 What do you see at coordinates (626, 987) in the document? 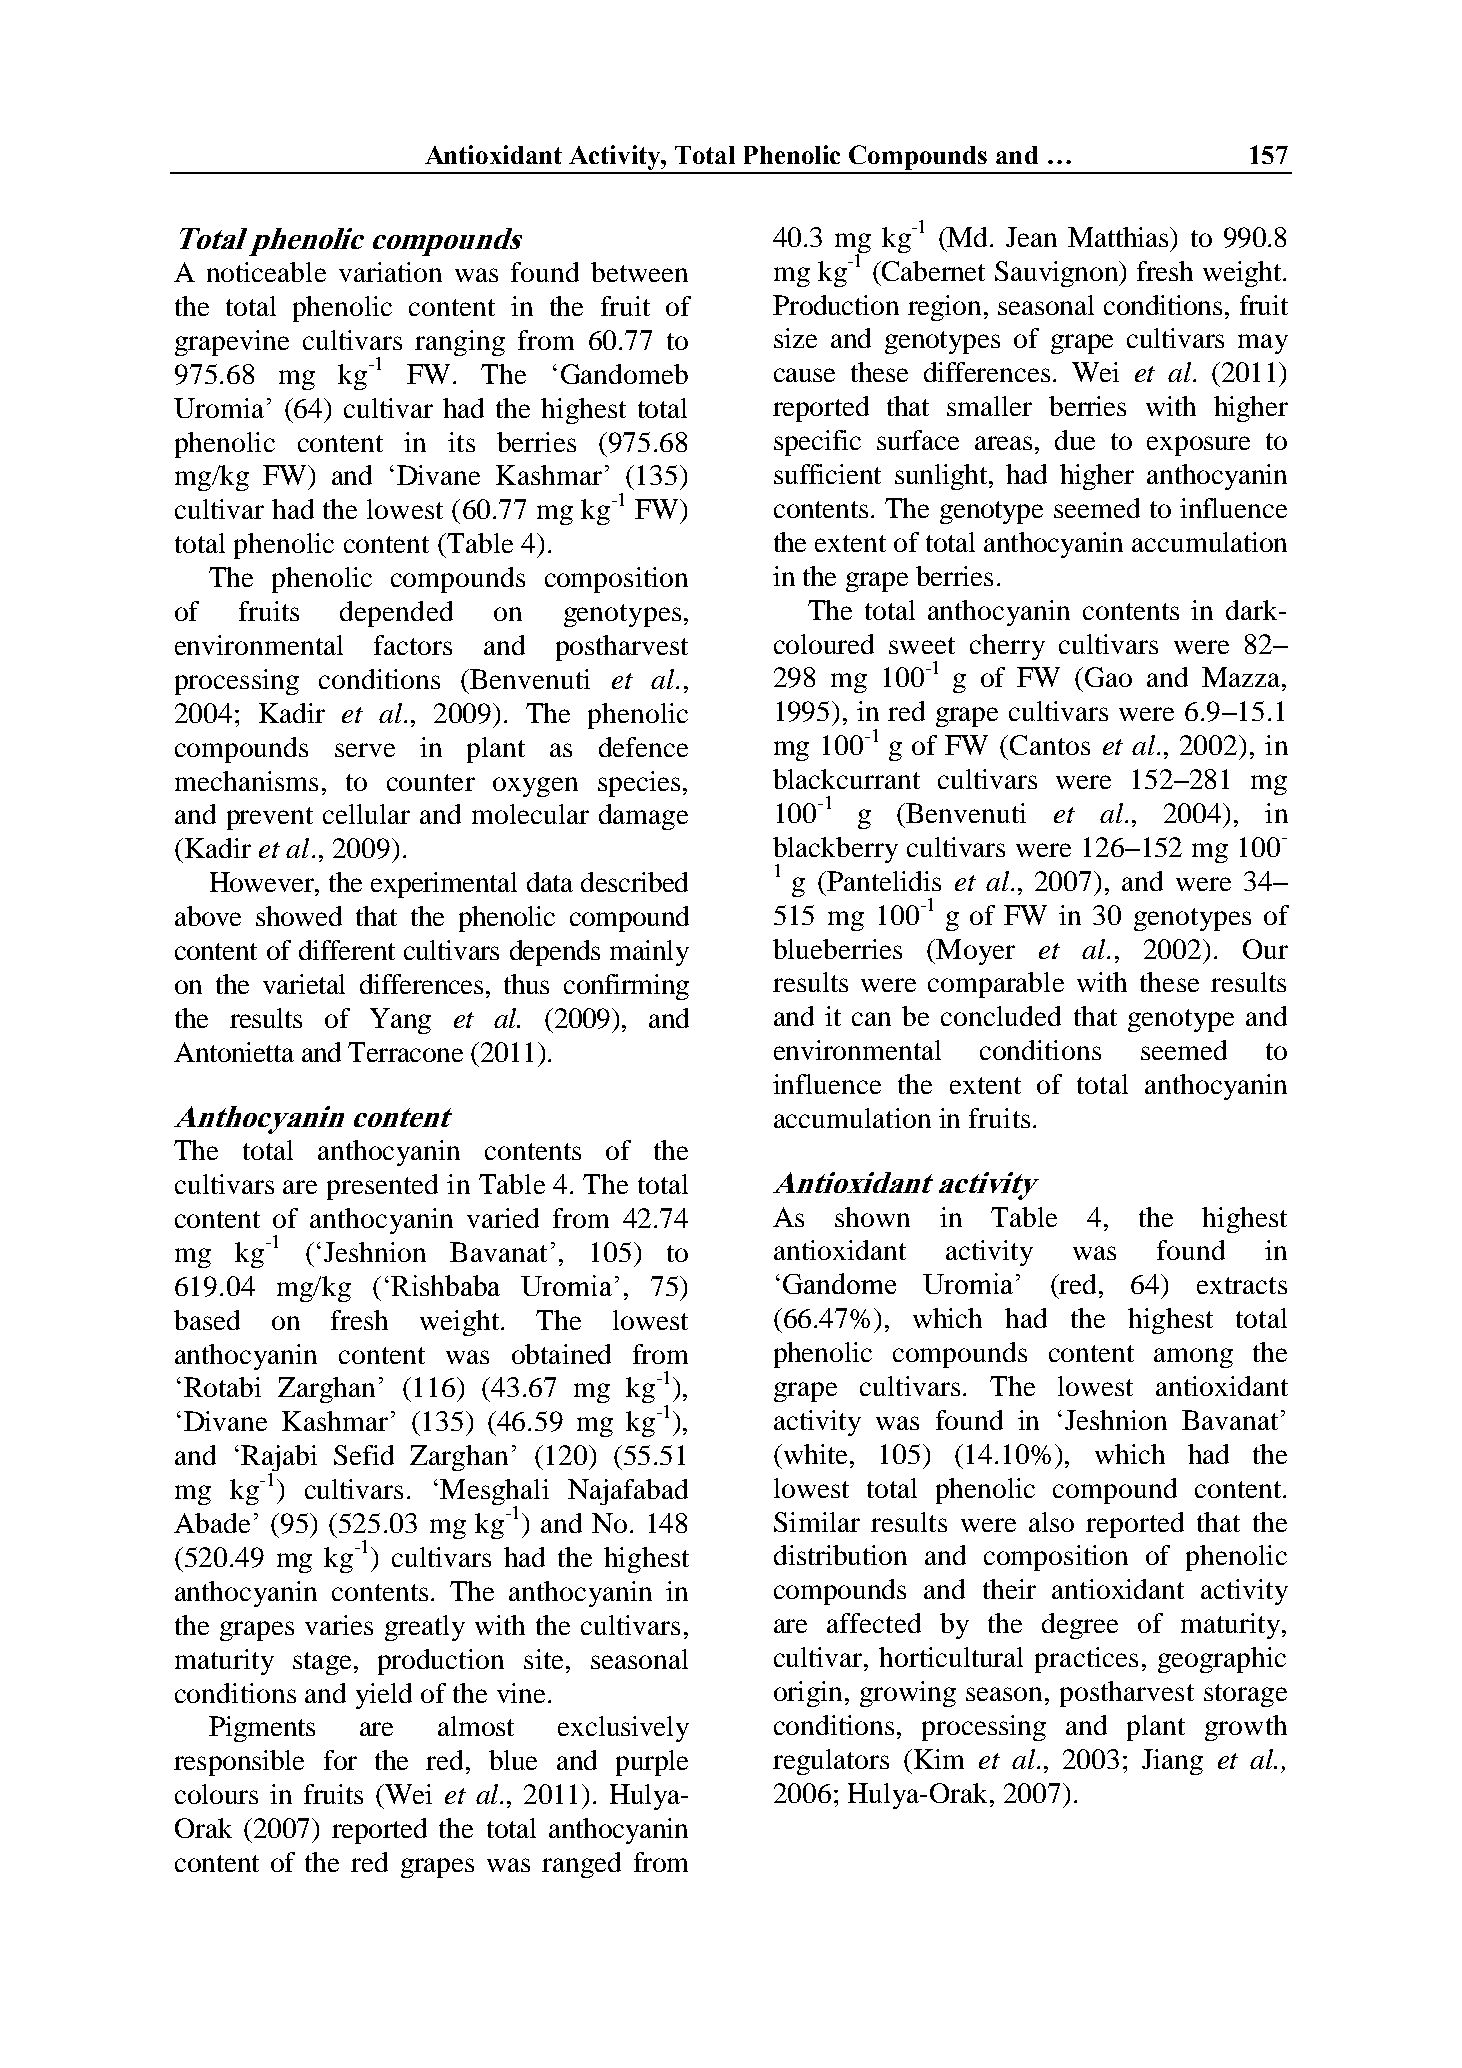
I see `confirming` at bounding box center [626, 987].
